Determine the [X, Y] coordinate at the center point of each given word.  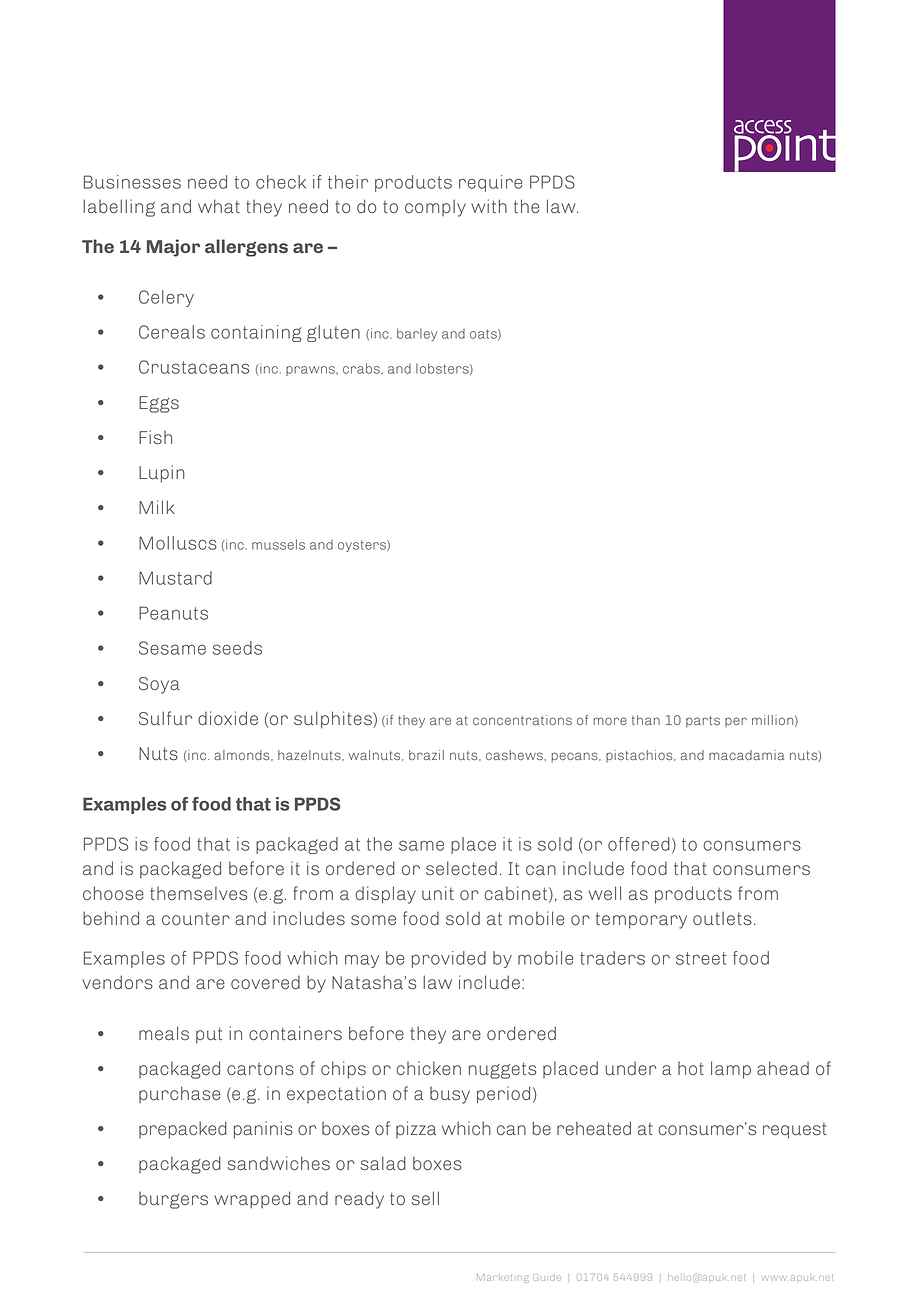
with [489, 206]
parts [703, 721]
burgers [173, 1200]
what [219, 206]
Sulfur [165, 718]
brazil [426, 755]
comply [435, 208]
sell [425, 1198]
